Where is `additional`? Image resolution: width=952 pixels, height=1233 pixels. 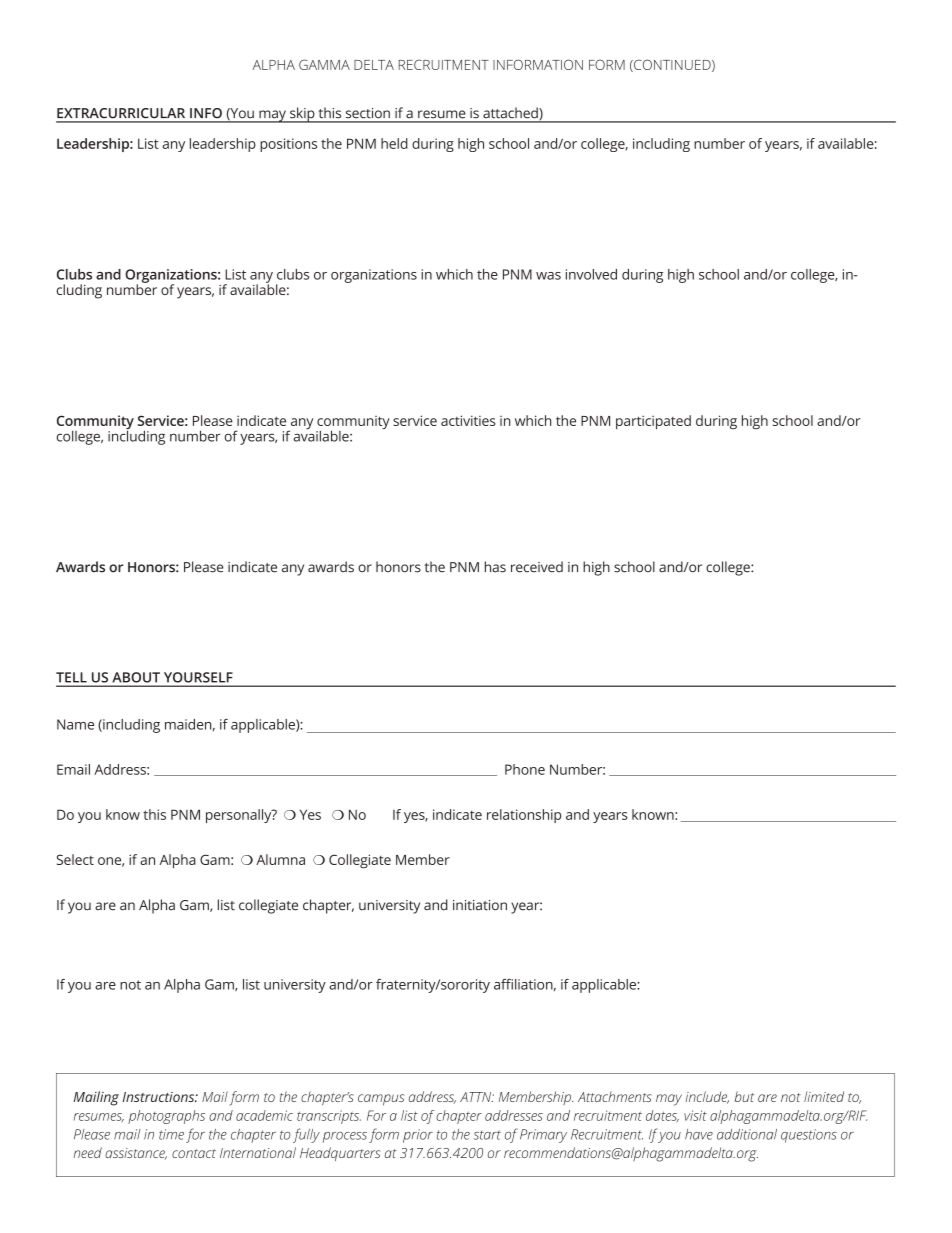
additional is located at coordinates (747, 1134).
